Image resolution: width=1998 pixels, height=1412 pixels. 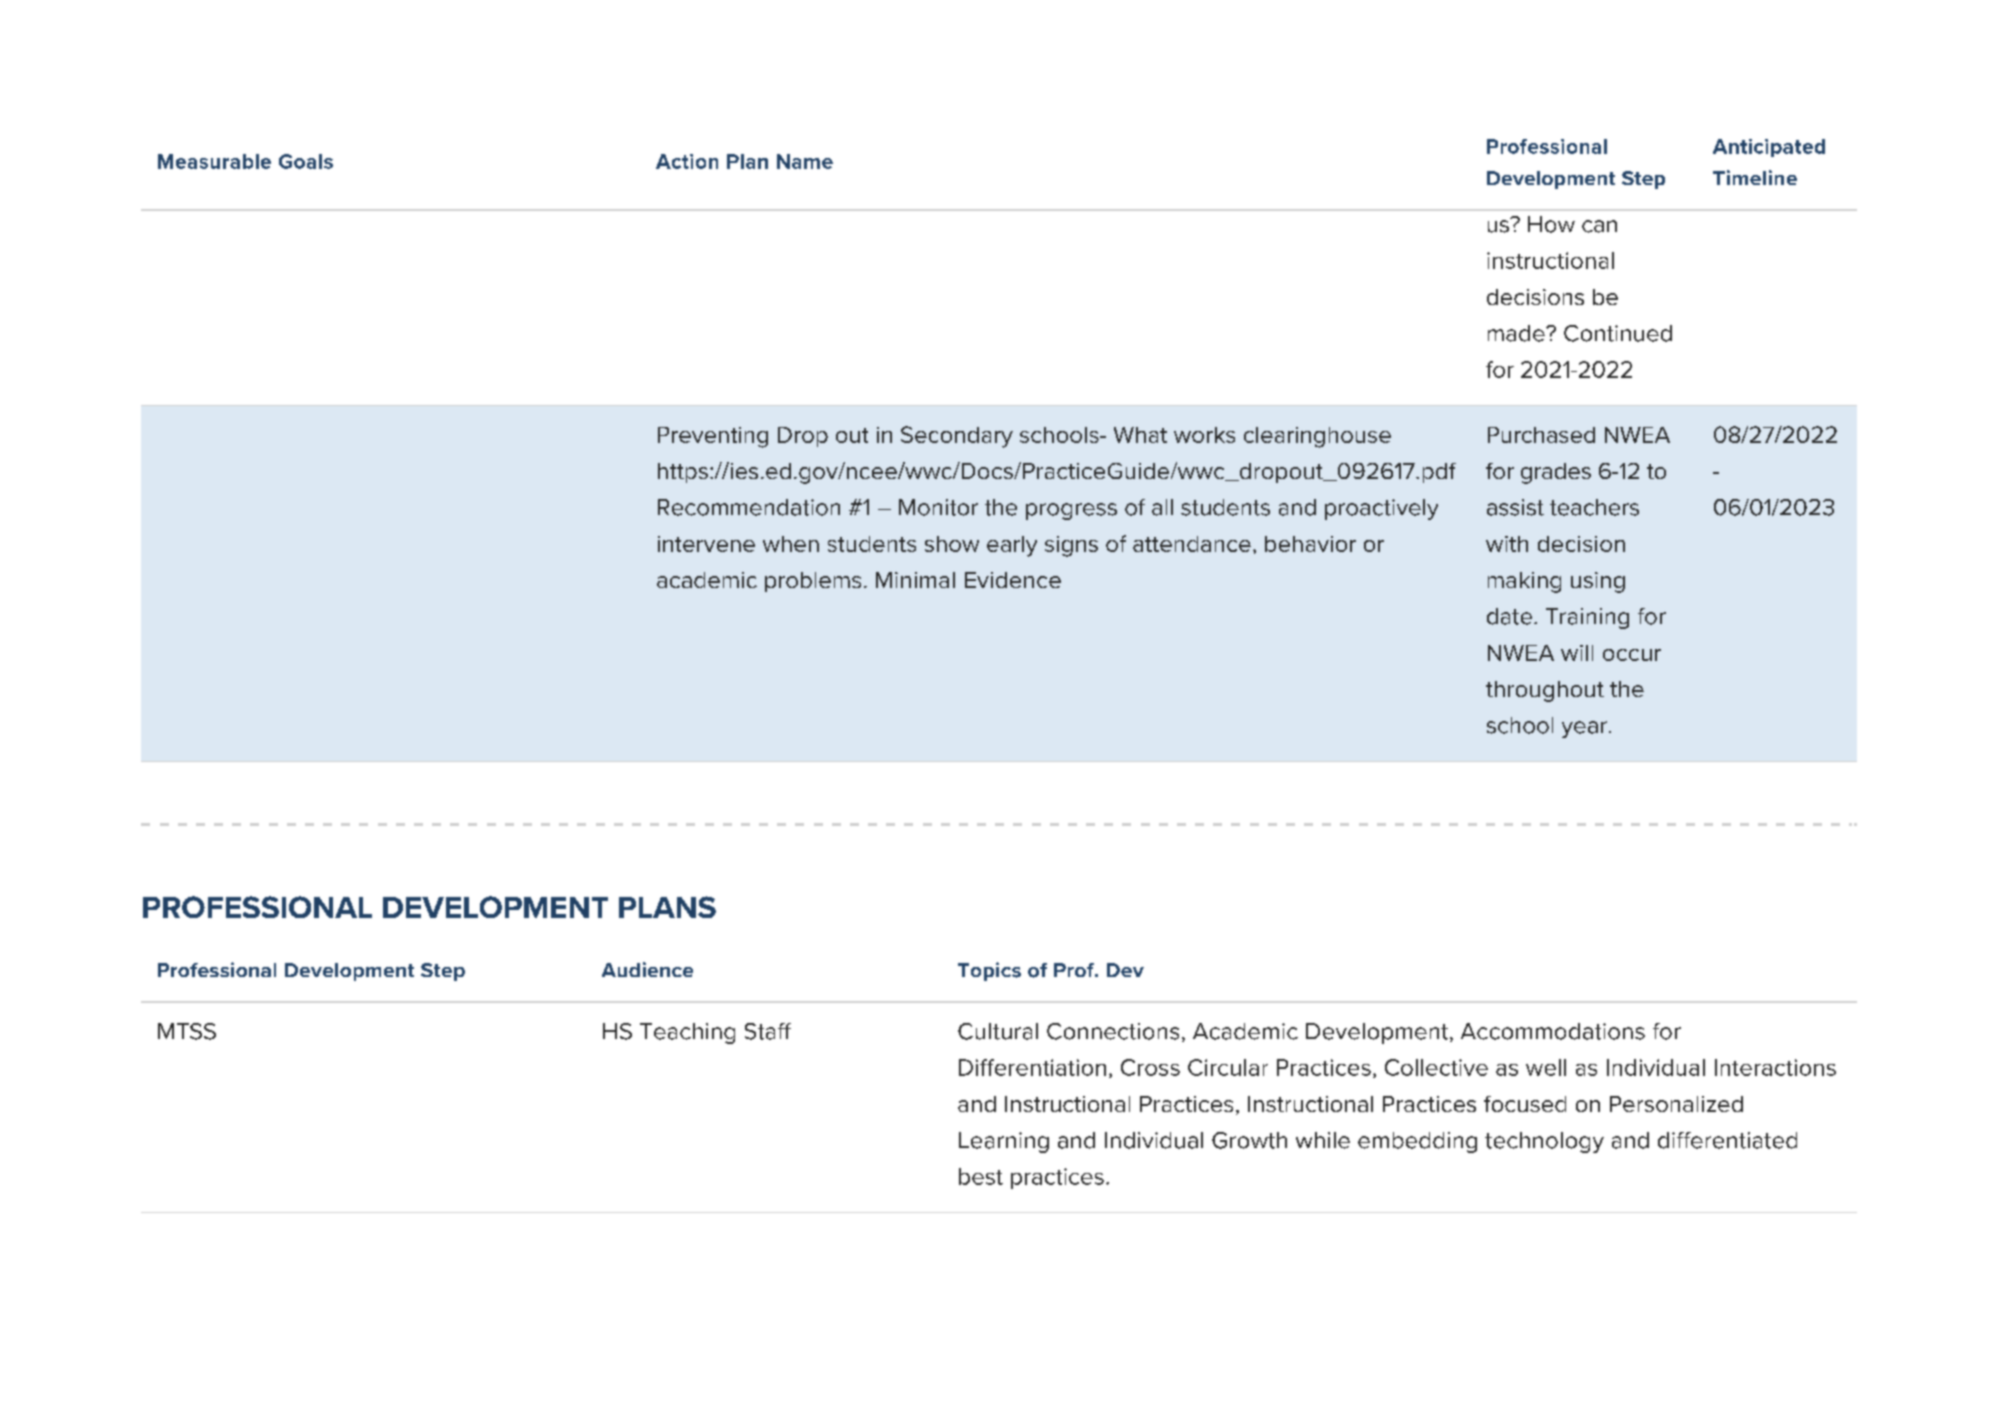 What do you see at coordinates (1577, 653) in the page?
I see `will` at bounding box center [1577, 653].
